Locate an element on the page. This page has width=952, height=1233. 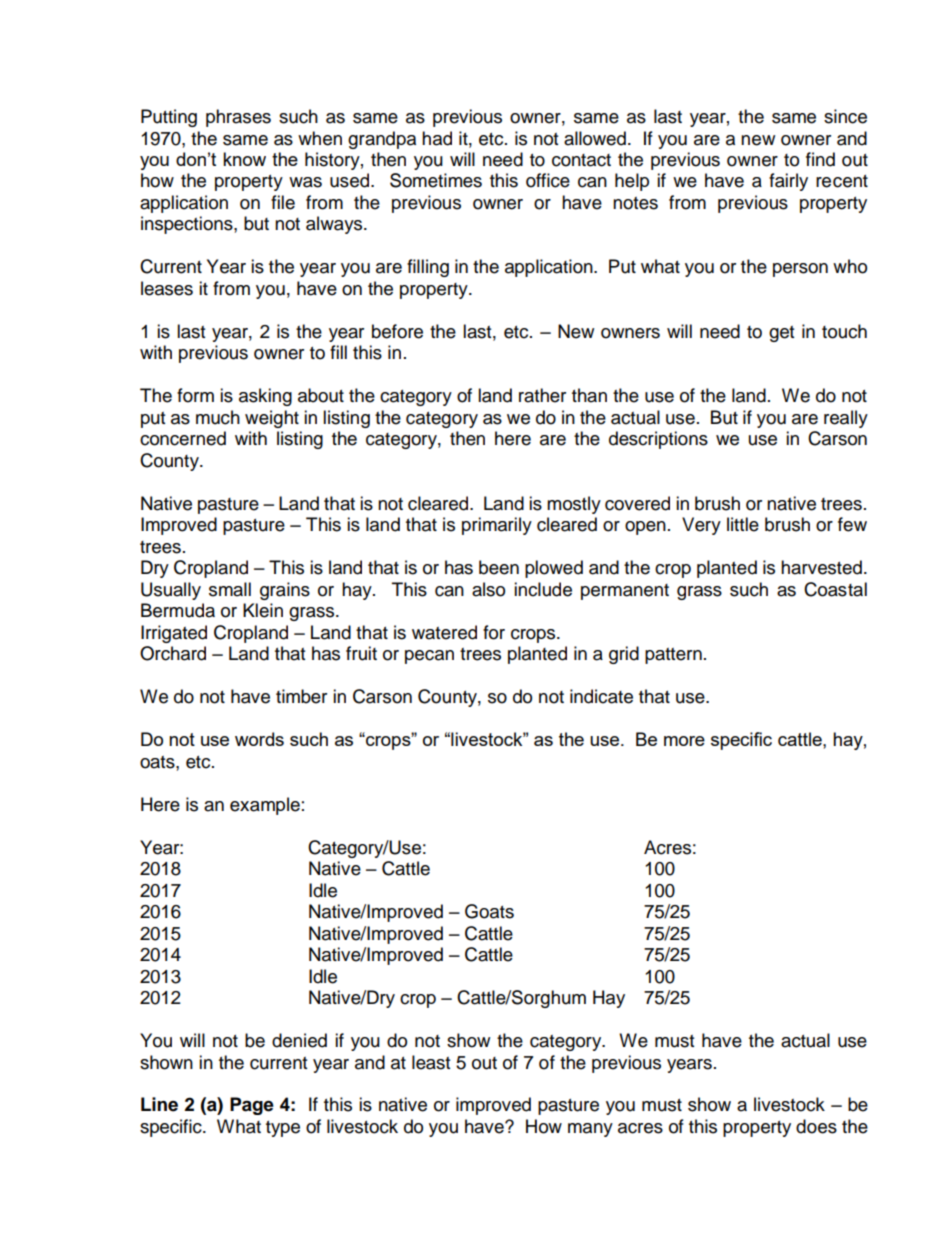
fairly is located at coordinates (788, 182).
